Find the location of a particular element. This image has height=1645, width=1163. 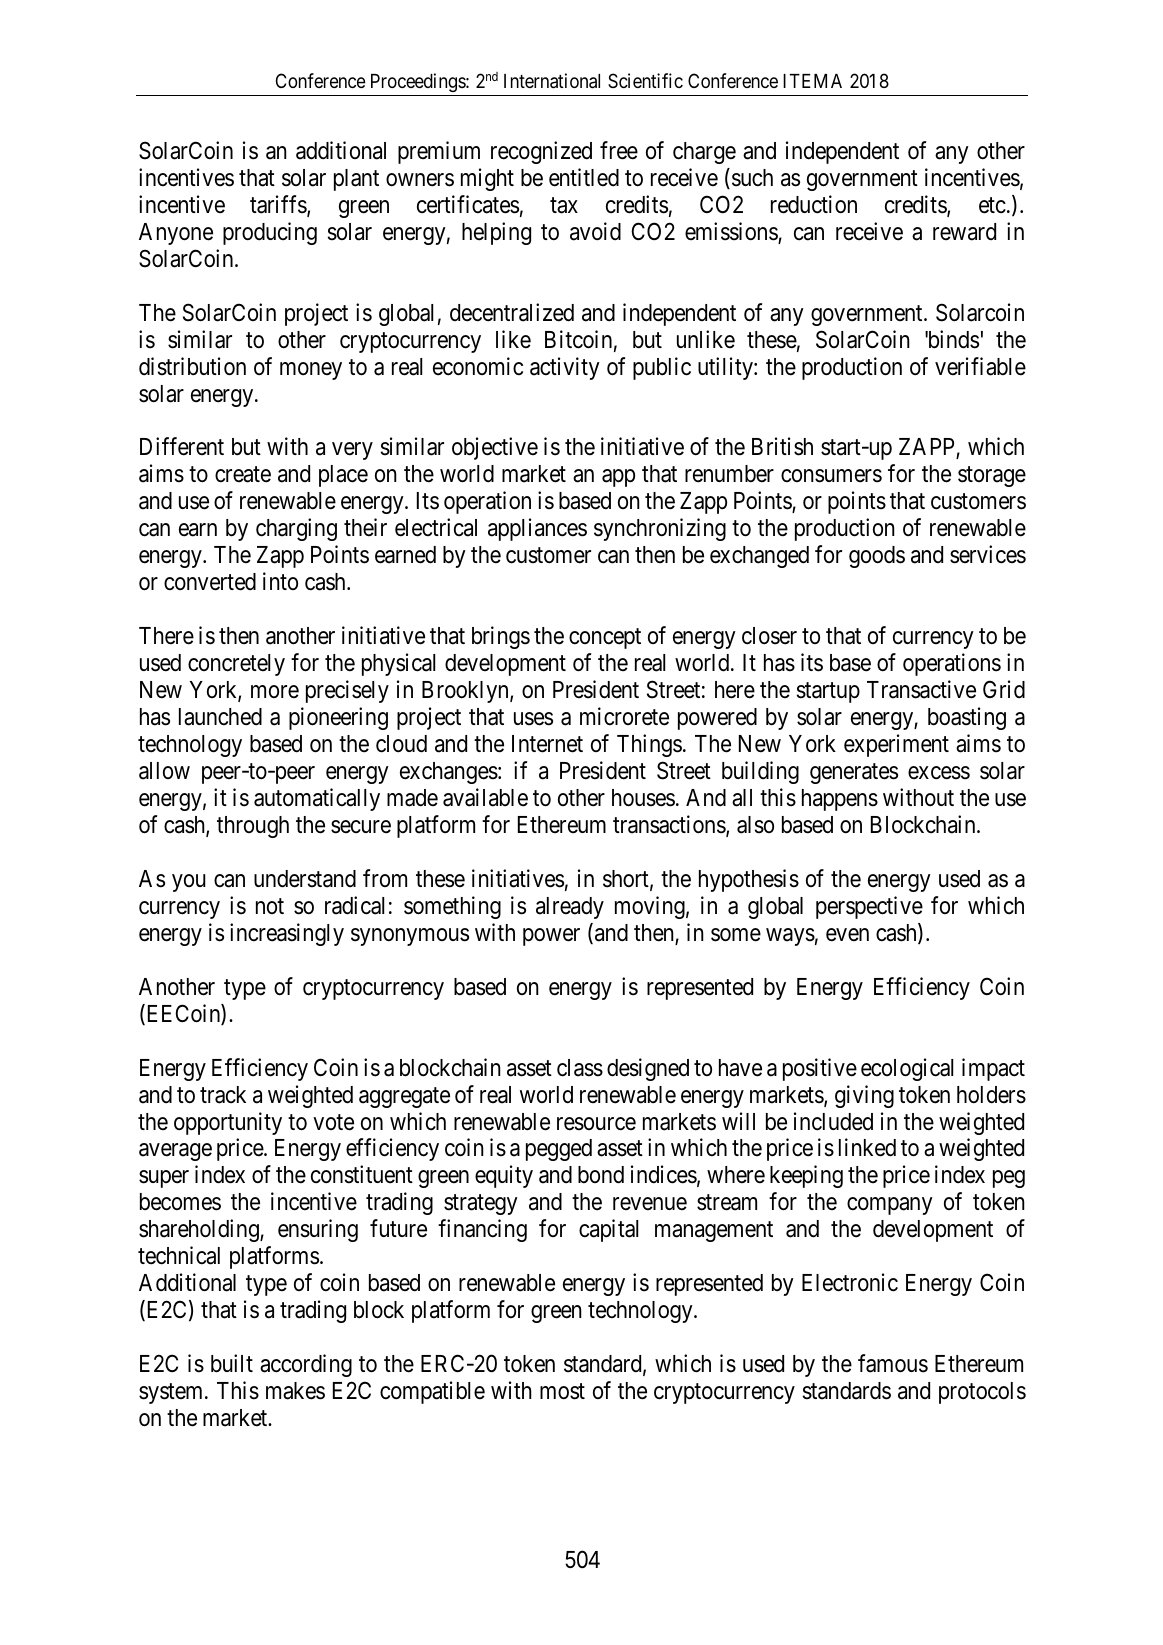

reduction is located at coordinates (814, 204).
